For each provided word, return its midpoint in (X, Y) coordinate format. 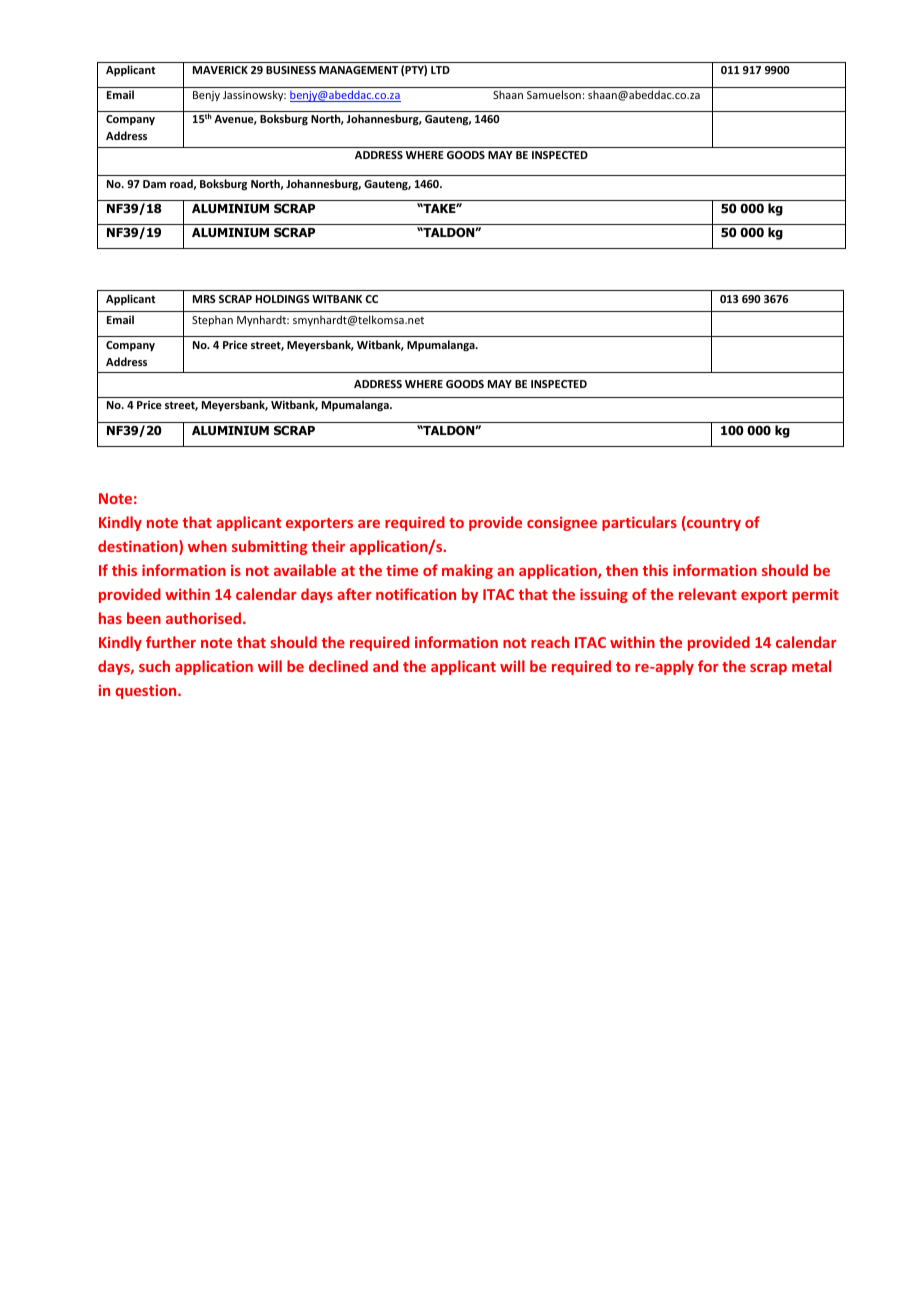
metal (811, 666)
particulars (639, 523)
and (385, 666)
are (369, 524)
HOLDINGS (283, 299)
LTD (440, 70)
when (207, 546)
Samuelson (554, 94)
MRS (204, 299)
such (154, 666)
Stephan (212, 320)
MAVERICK (220, 70)
